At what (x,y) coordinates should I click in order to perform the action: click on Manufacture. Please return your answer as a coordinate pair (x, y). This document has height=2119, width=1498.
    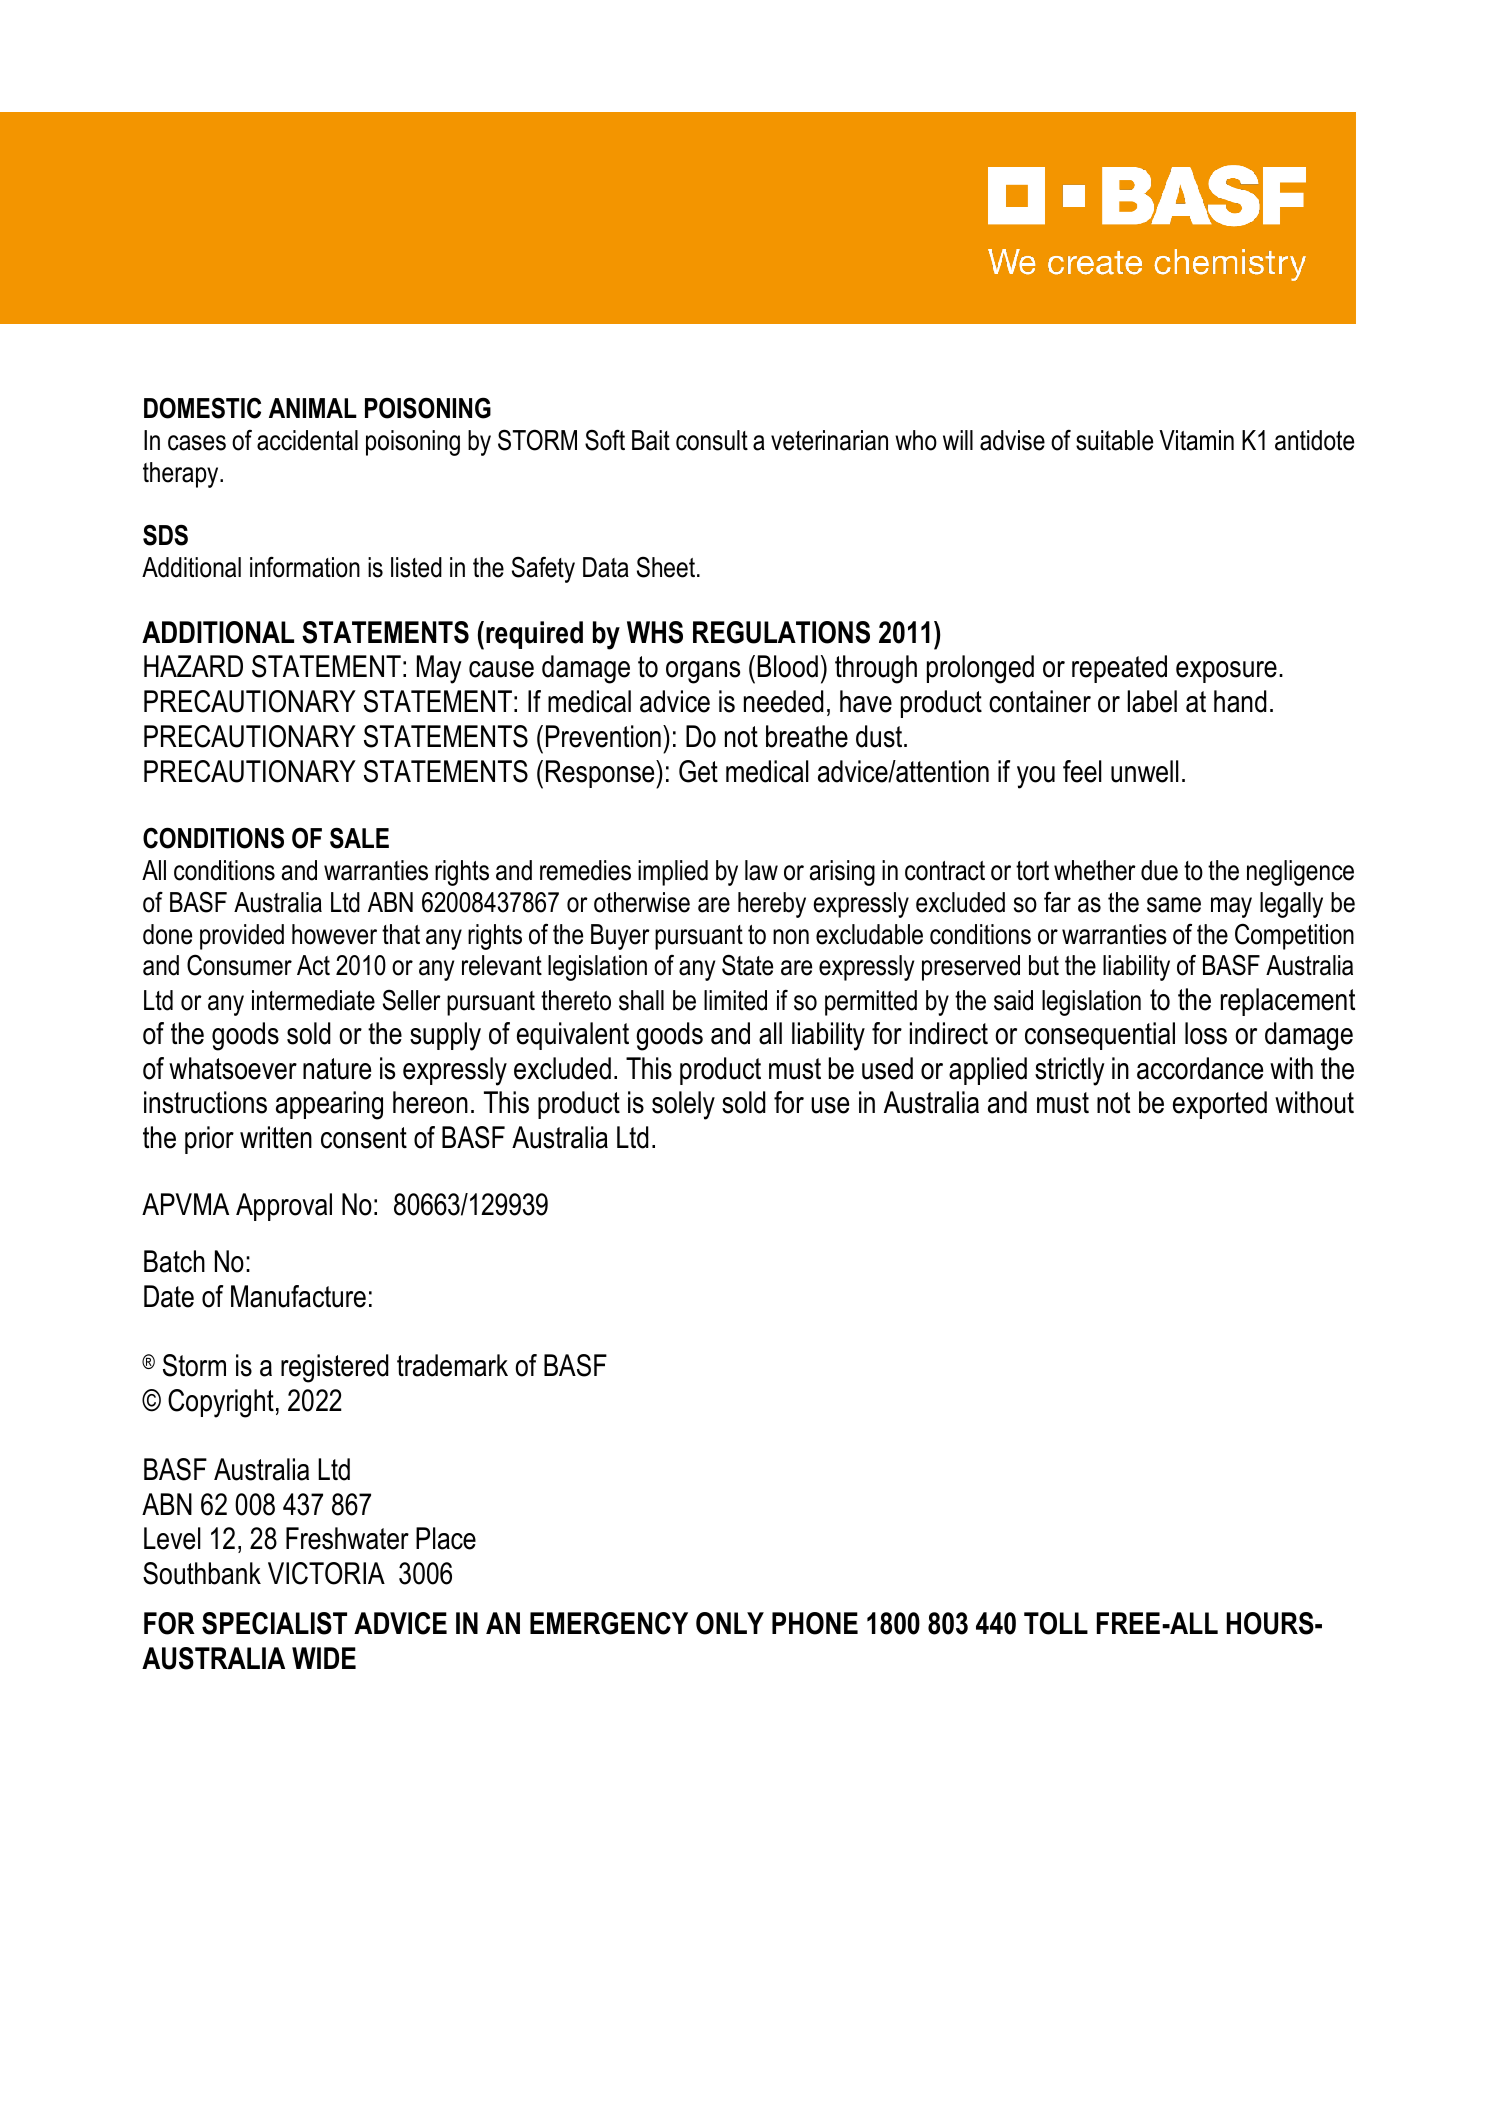
    Looking at the image, I should click on (298, 1296).
